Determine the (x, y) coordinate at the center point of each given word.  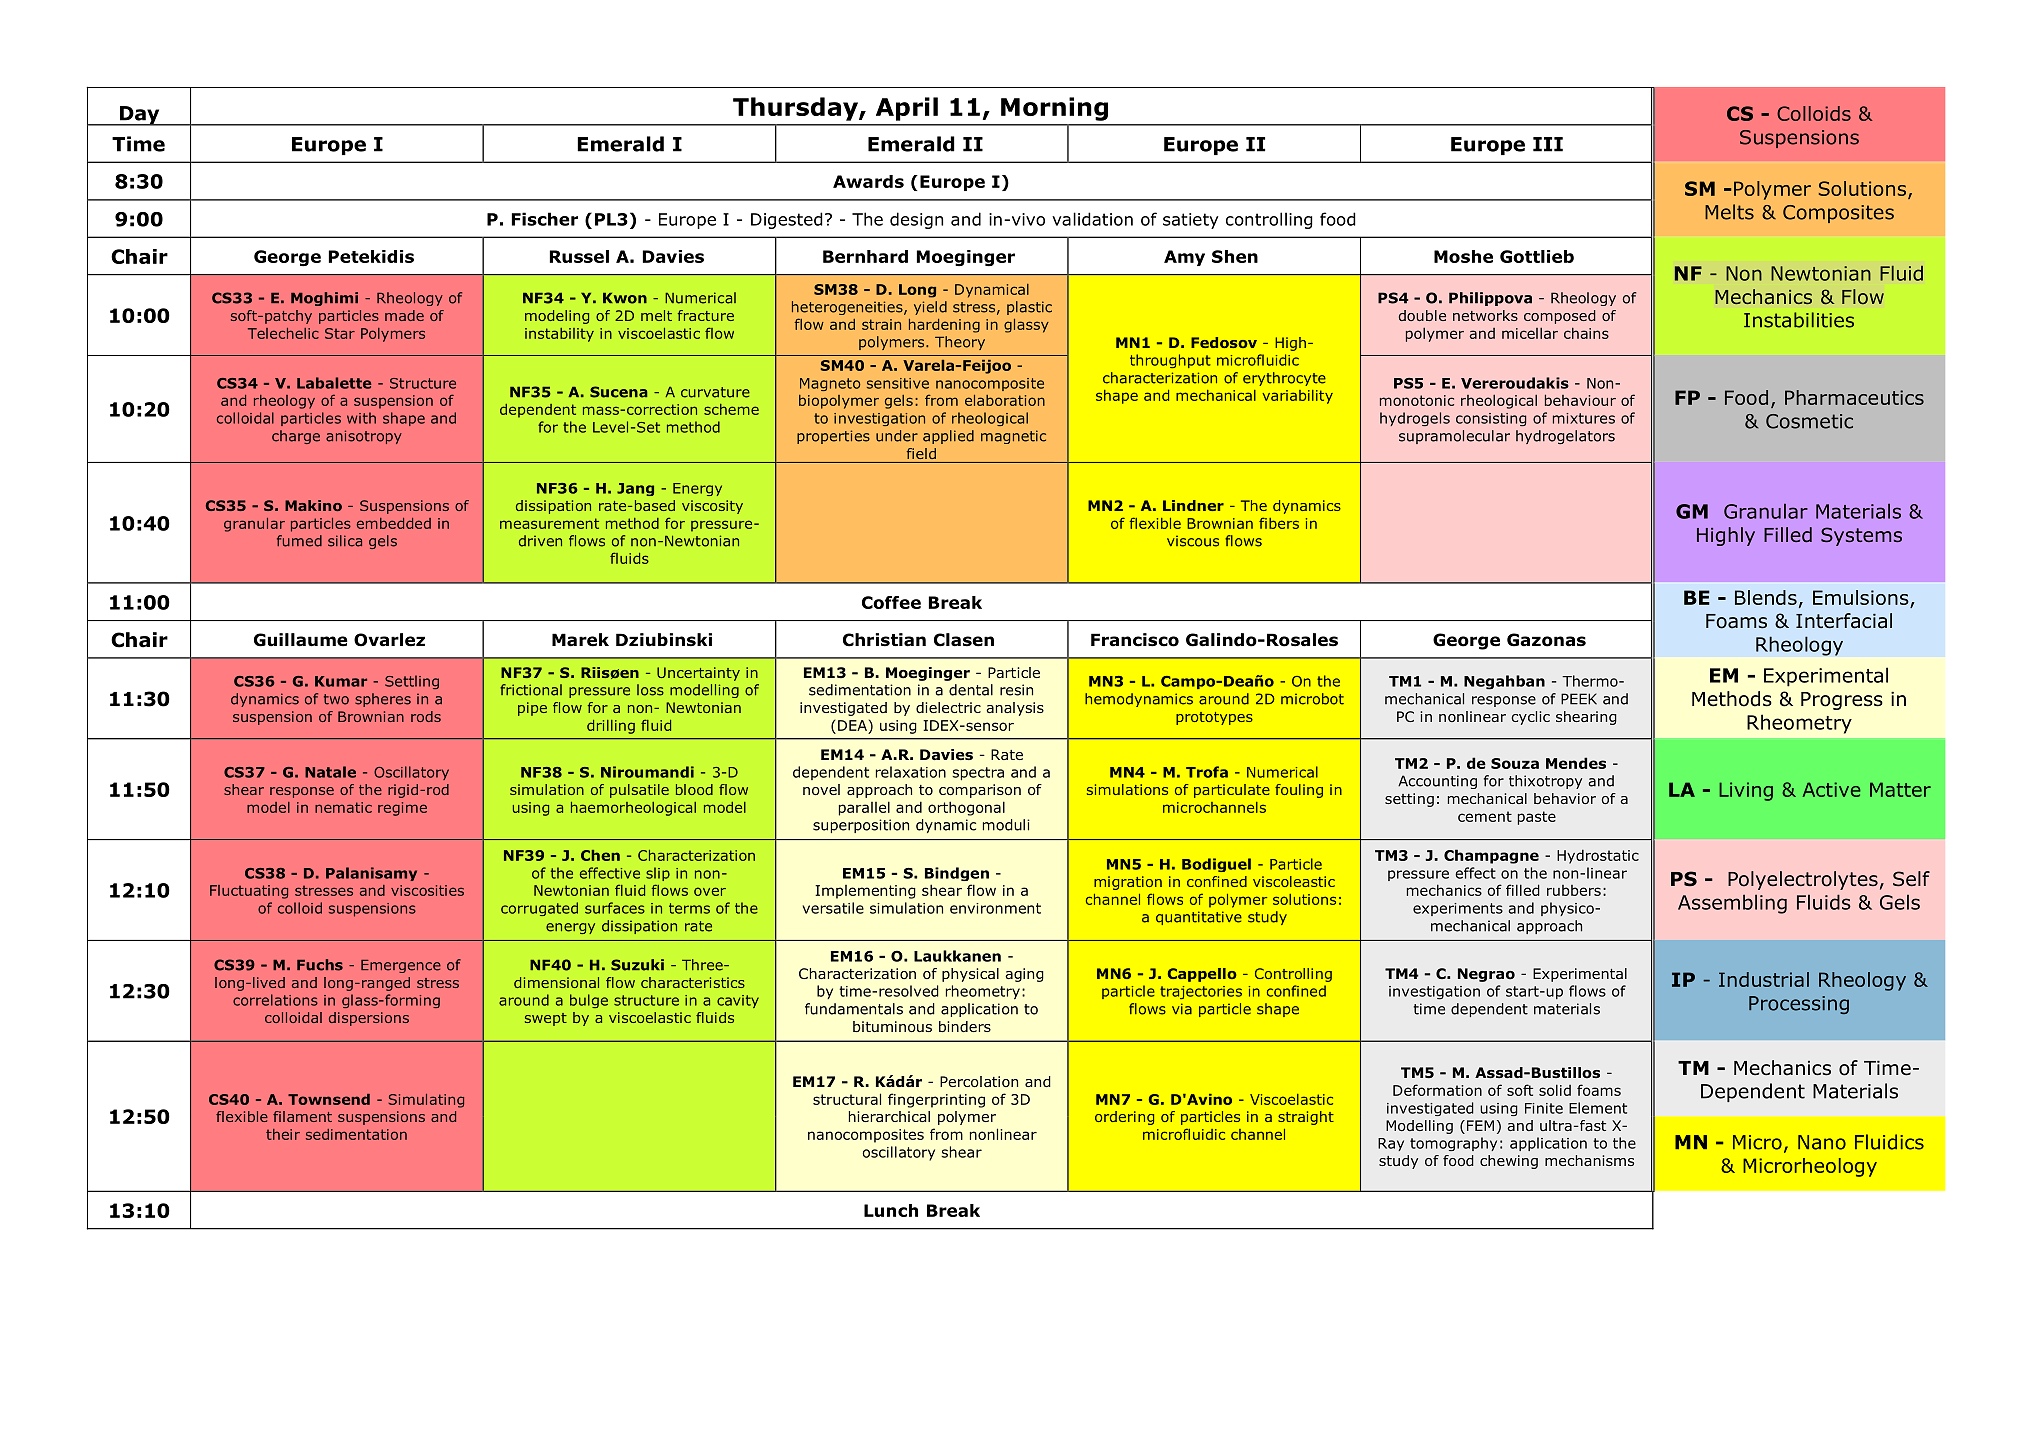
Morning (1054, 109)
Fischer (545, 219)
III (1548, 144)
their (283, 1134)
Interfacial (1844, 621)
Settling (412, 682)
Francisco (1135, 640)
